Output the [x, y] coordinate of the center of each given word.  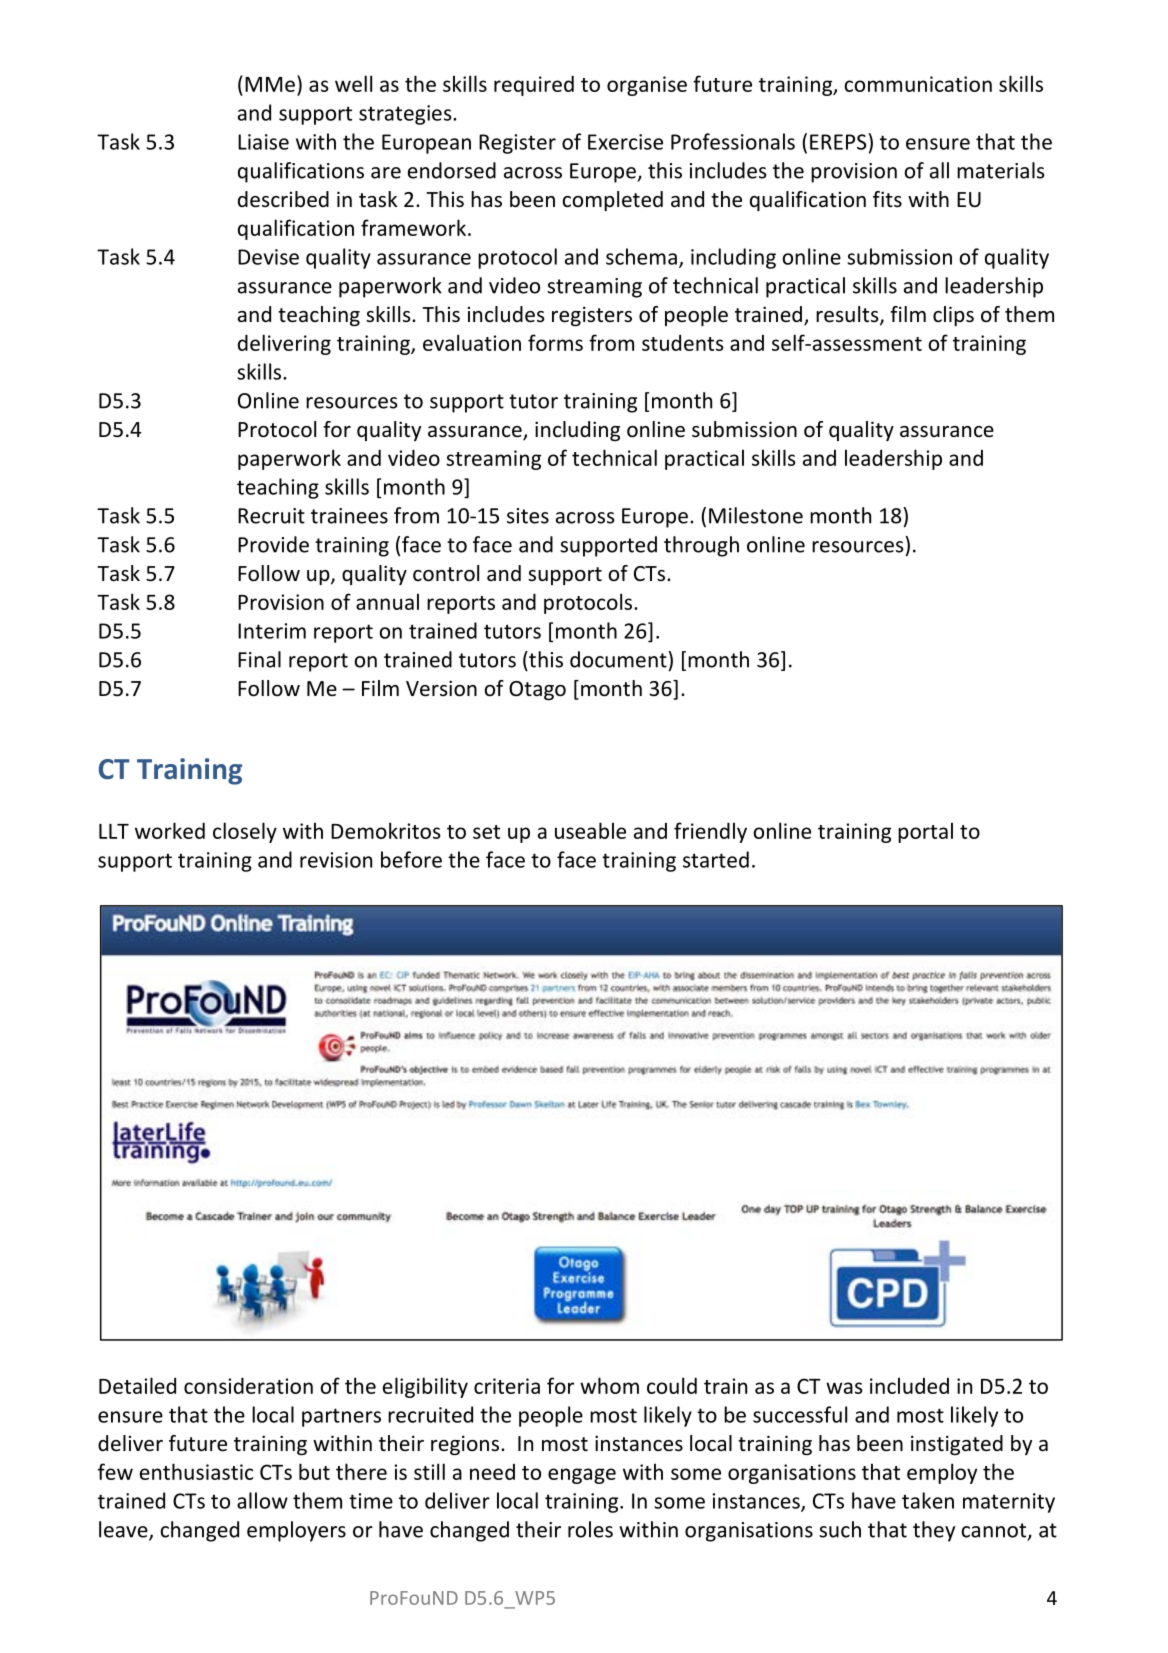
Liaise [263, 142]
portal [925, 832]
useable [590, 830]
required [534, 85]
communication [918, 84]
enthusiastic [196, 1471]
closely [245, 832]
